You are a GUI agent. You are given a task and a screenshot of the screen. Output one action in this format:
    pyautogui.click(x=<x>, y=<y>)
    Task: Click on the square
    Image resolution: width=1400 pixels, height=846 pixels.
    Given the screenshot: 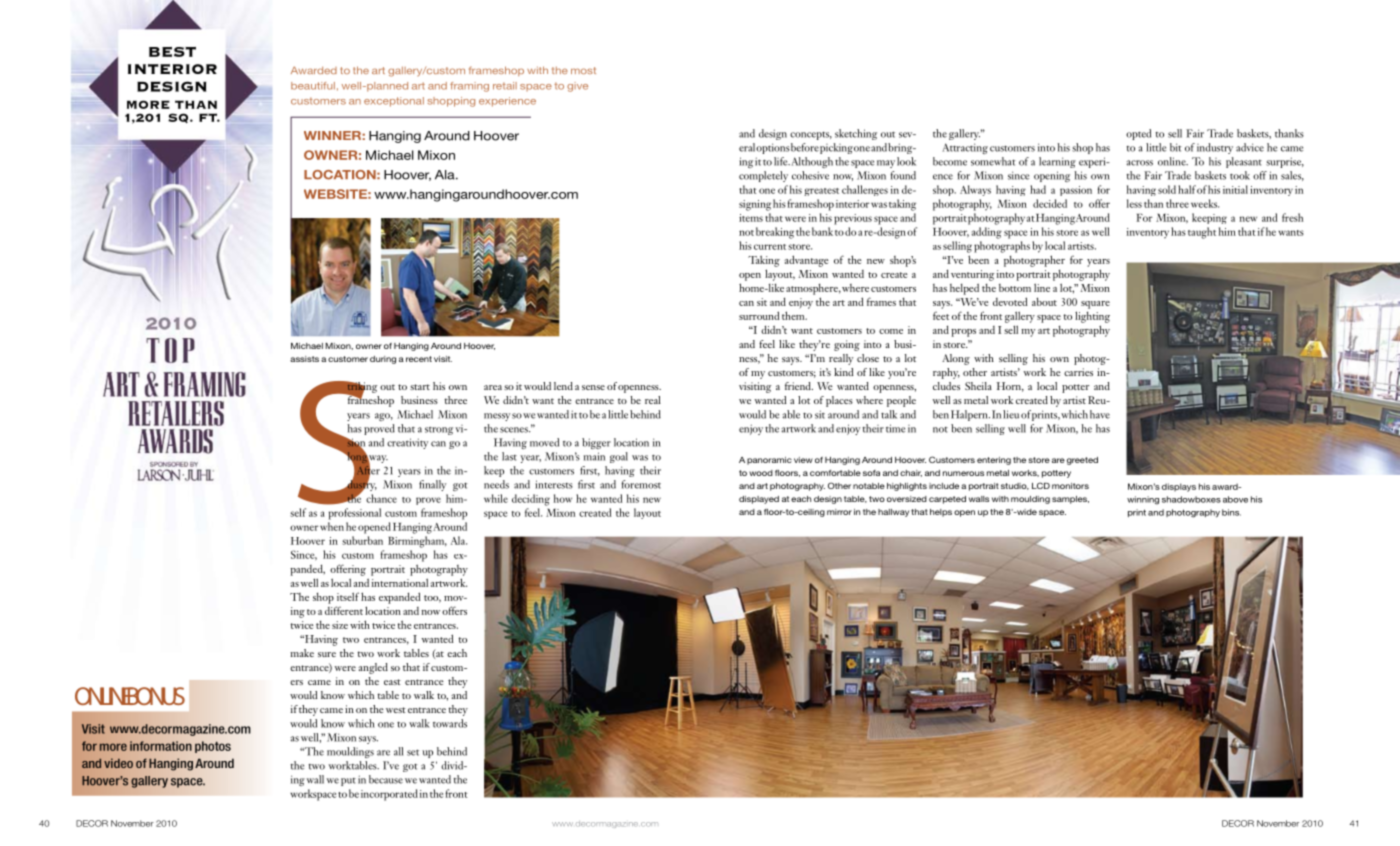 What is the action you would take?
    pyautogui.click(x=1095, y=305)
